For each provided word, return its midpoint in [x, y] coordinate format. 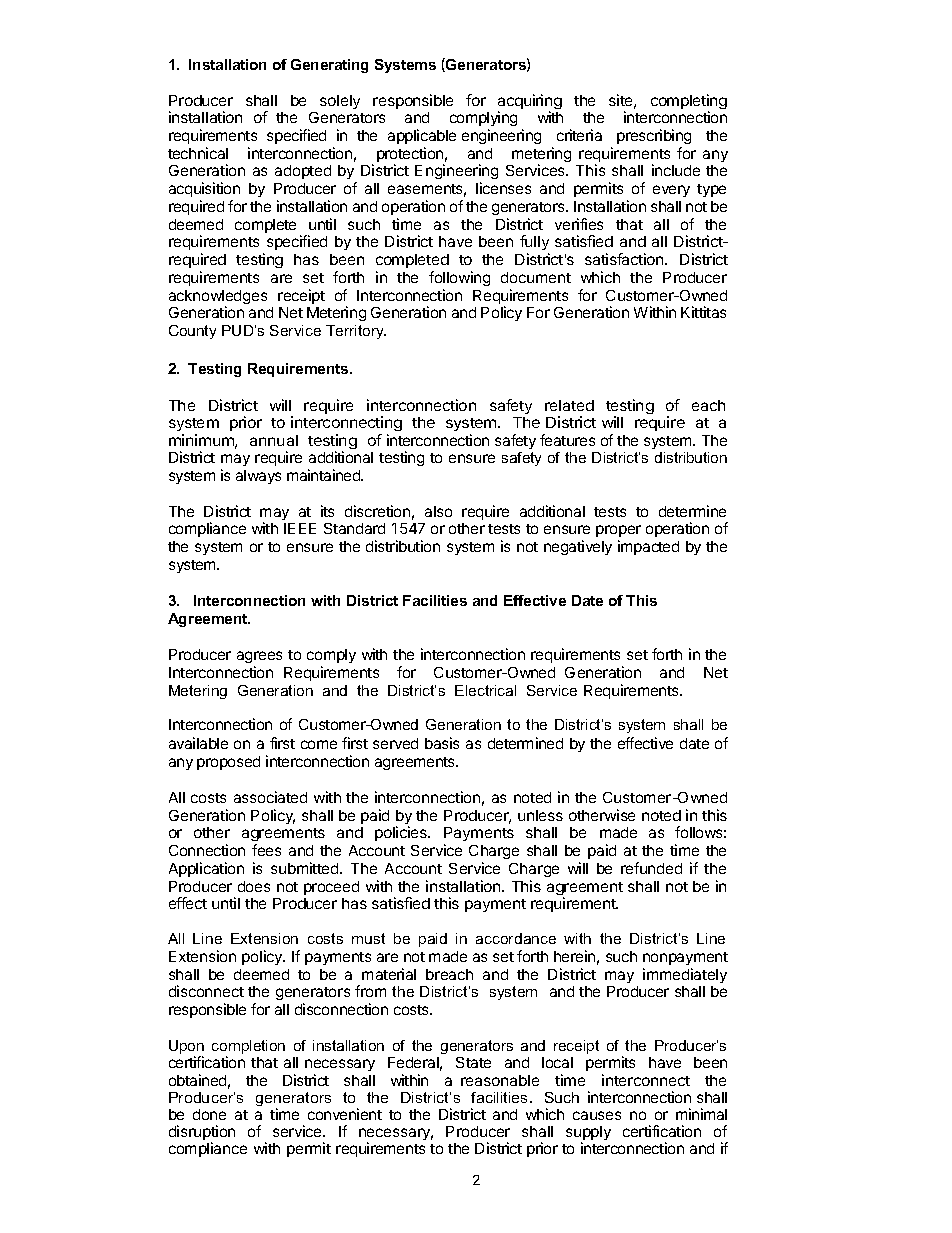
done [209, 1114]
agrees [259, 657]
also [438, 511]
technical [198, 153]
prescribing [654, 136]
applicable [422, 136]
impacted [648, 547]
